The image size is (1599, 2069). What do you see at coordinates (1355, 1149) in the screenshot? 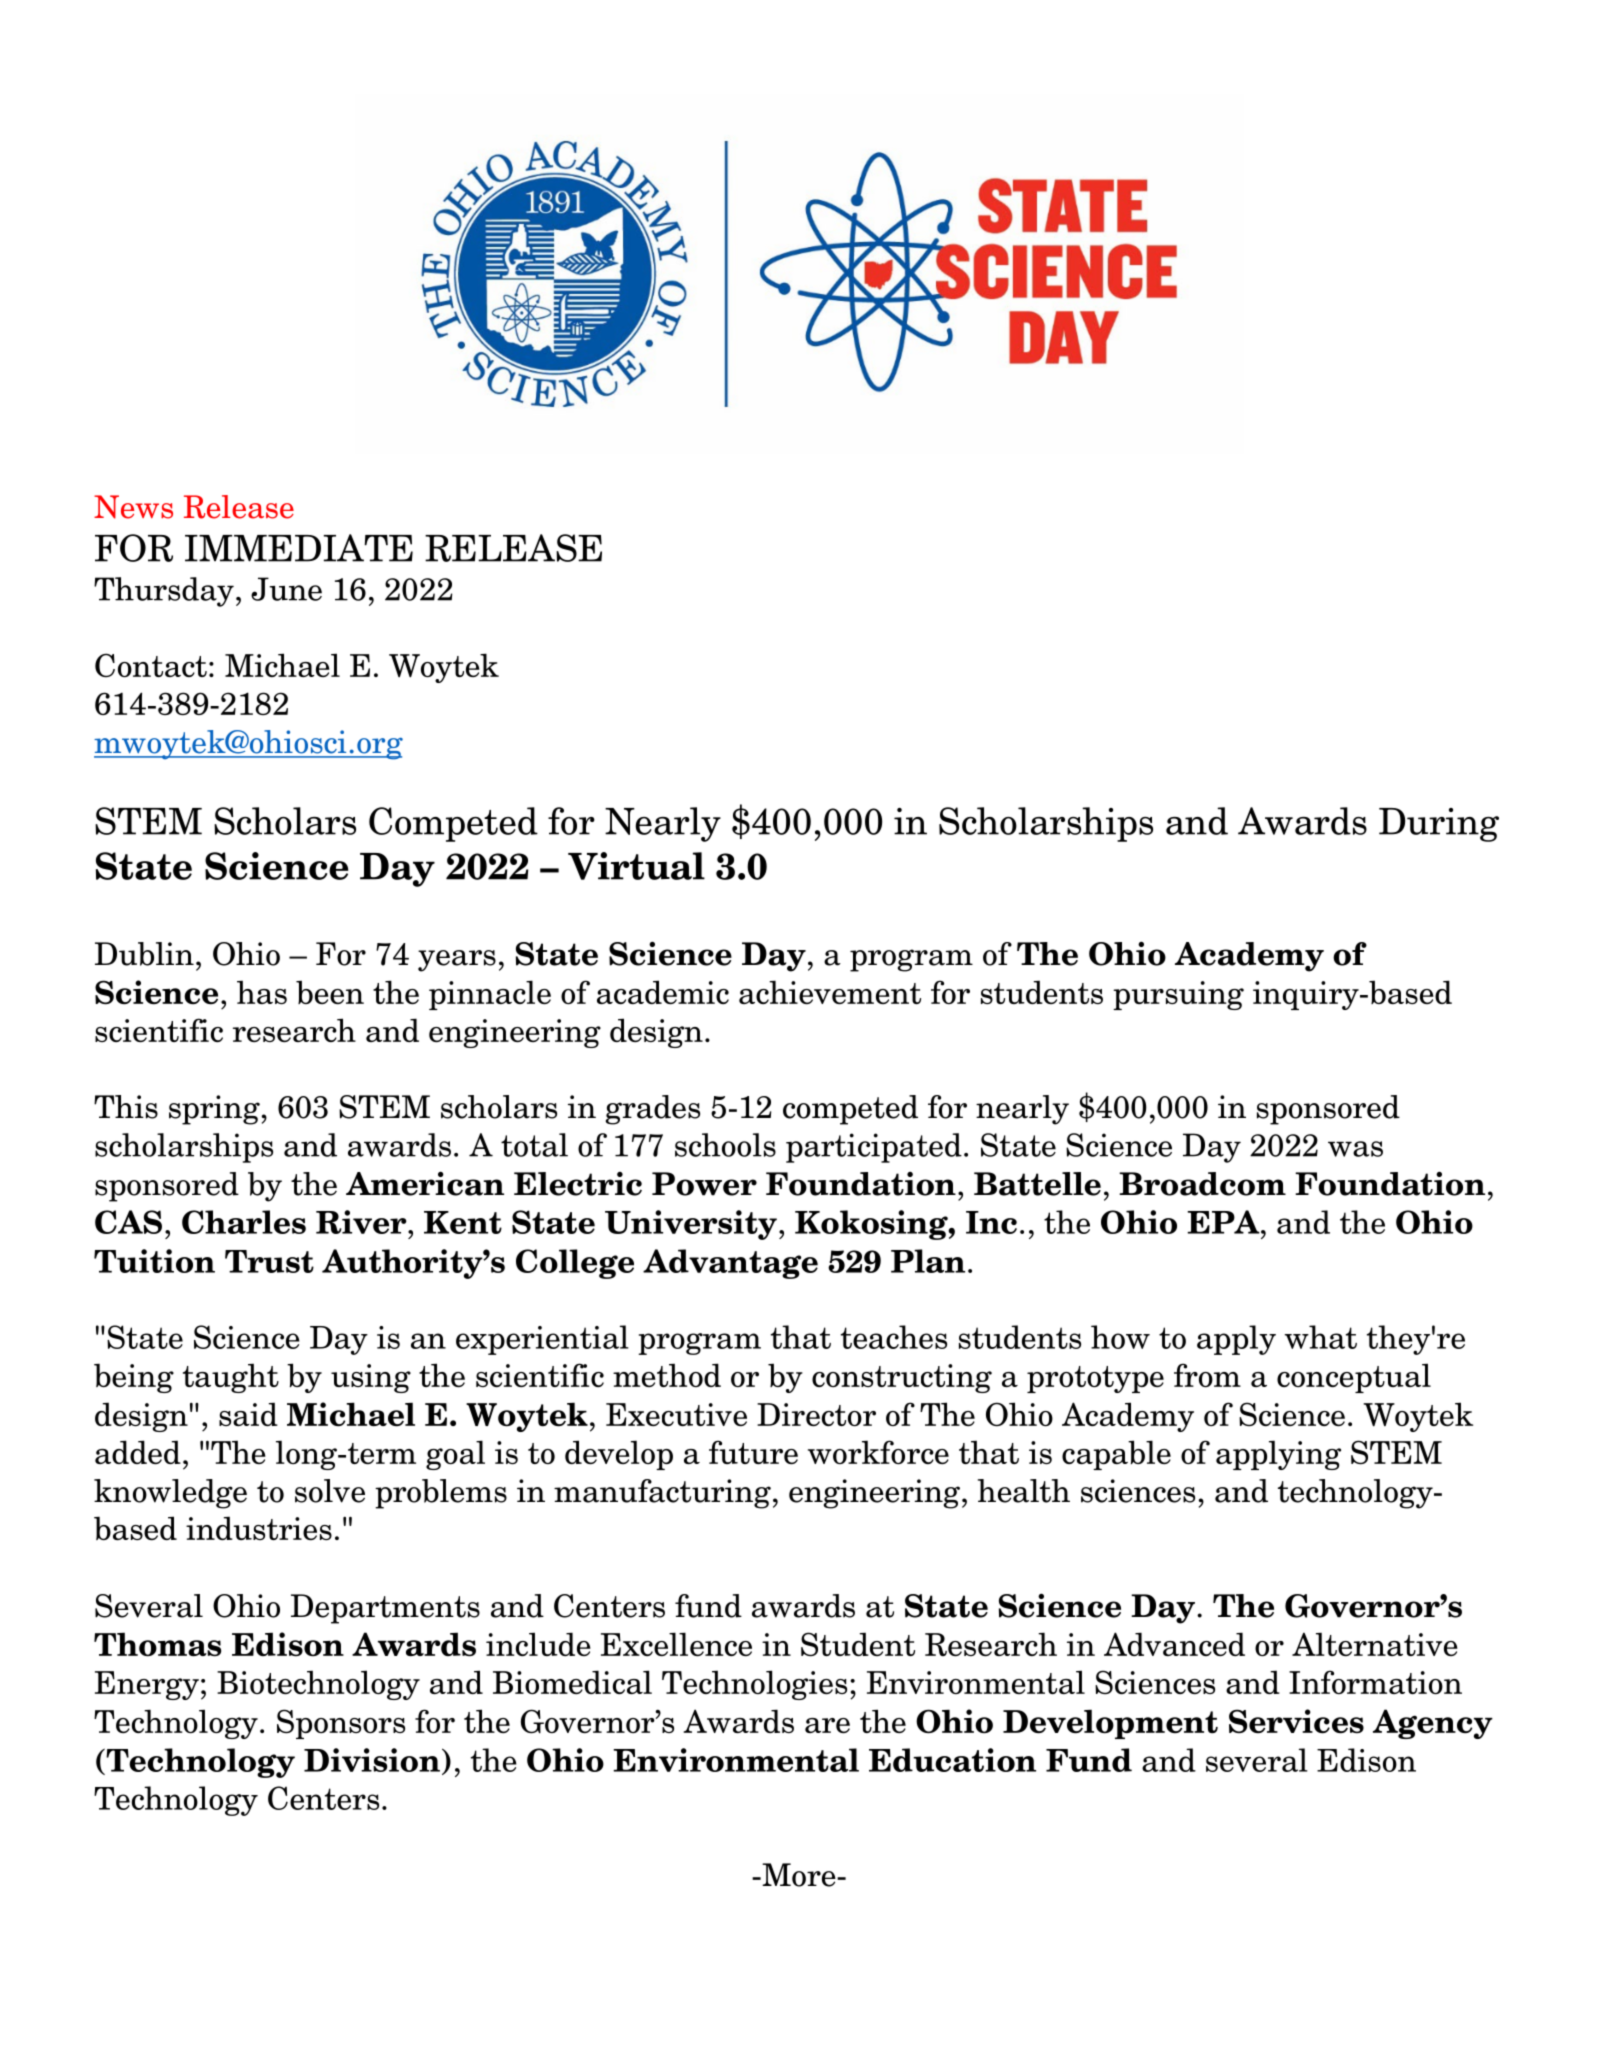
I see `was` at bounding box center [1355, 1149].
